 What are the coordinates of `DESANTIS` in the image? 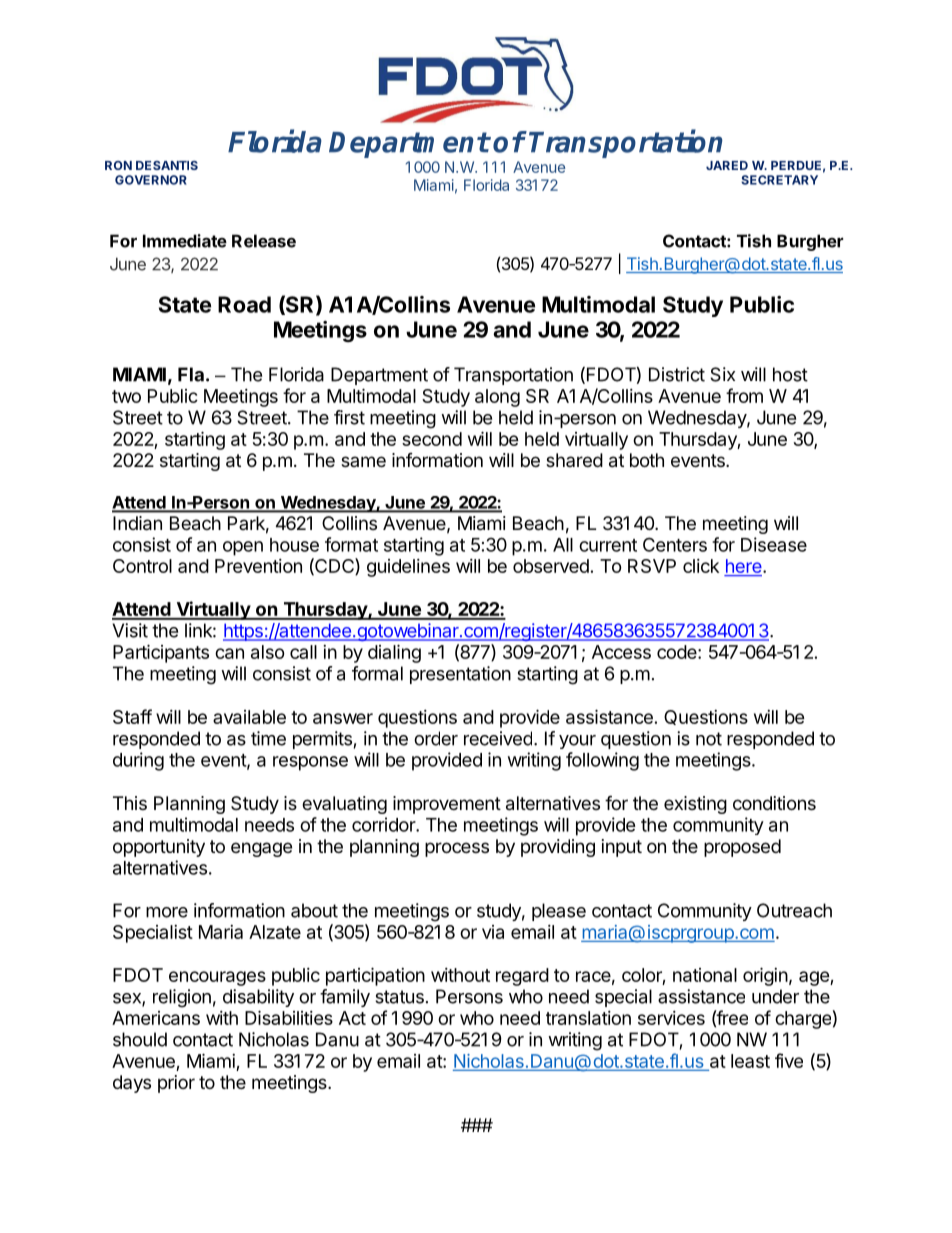 It's located at (167, 165).
